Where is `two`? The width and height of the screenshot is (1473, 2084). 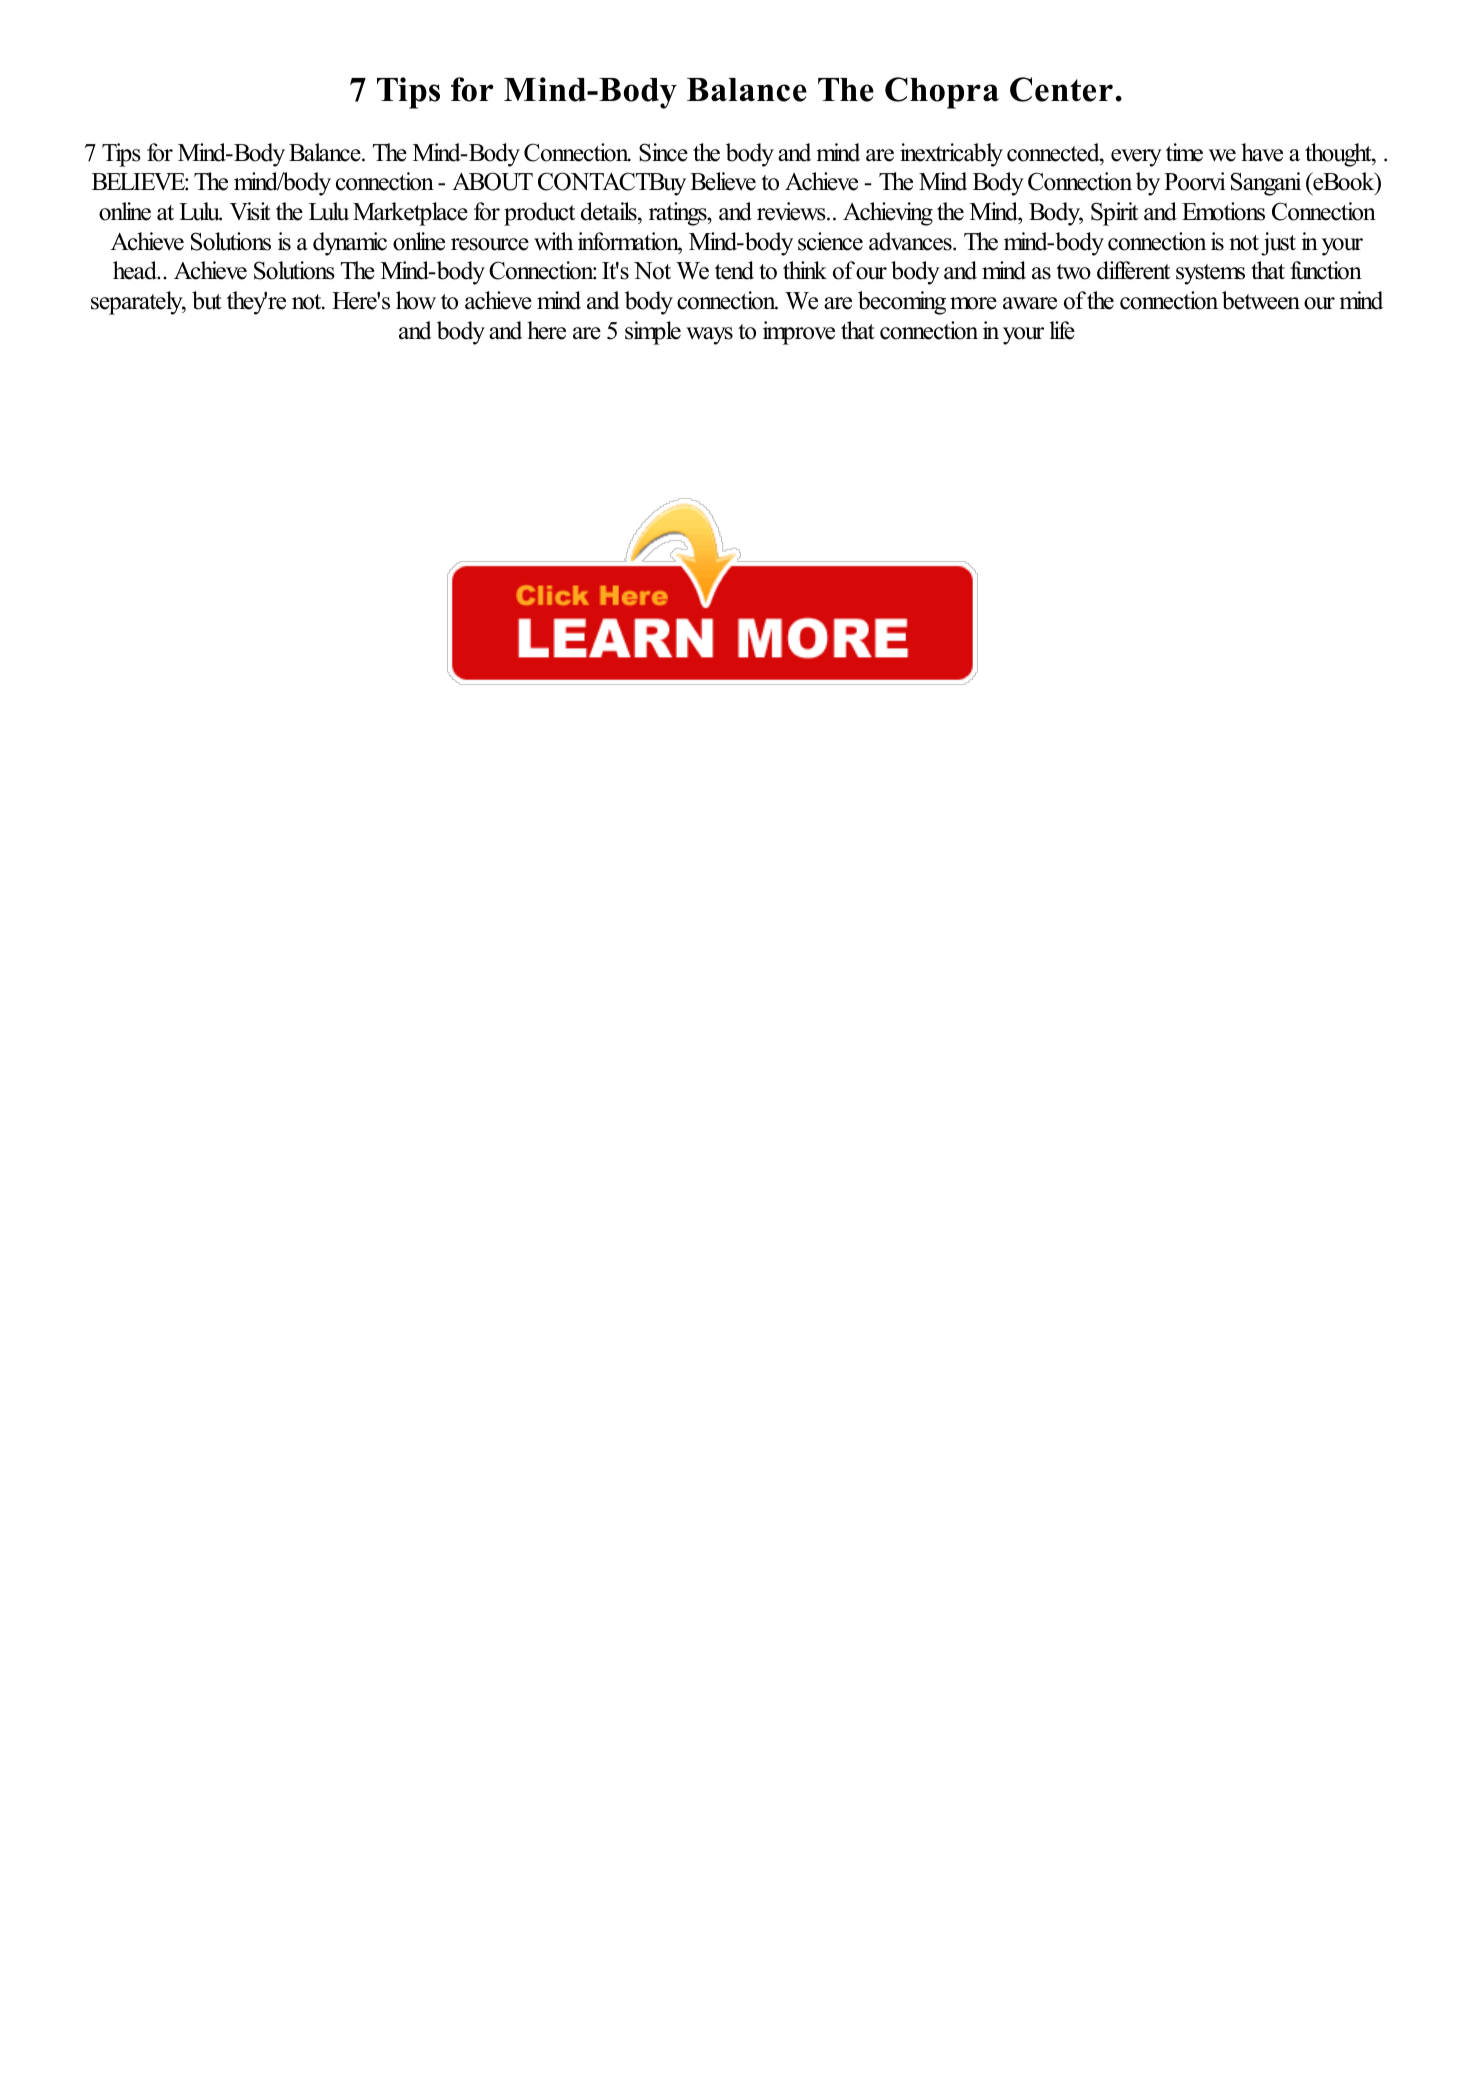 two is located at coordinates (1073, 272).
